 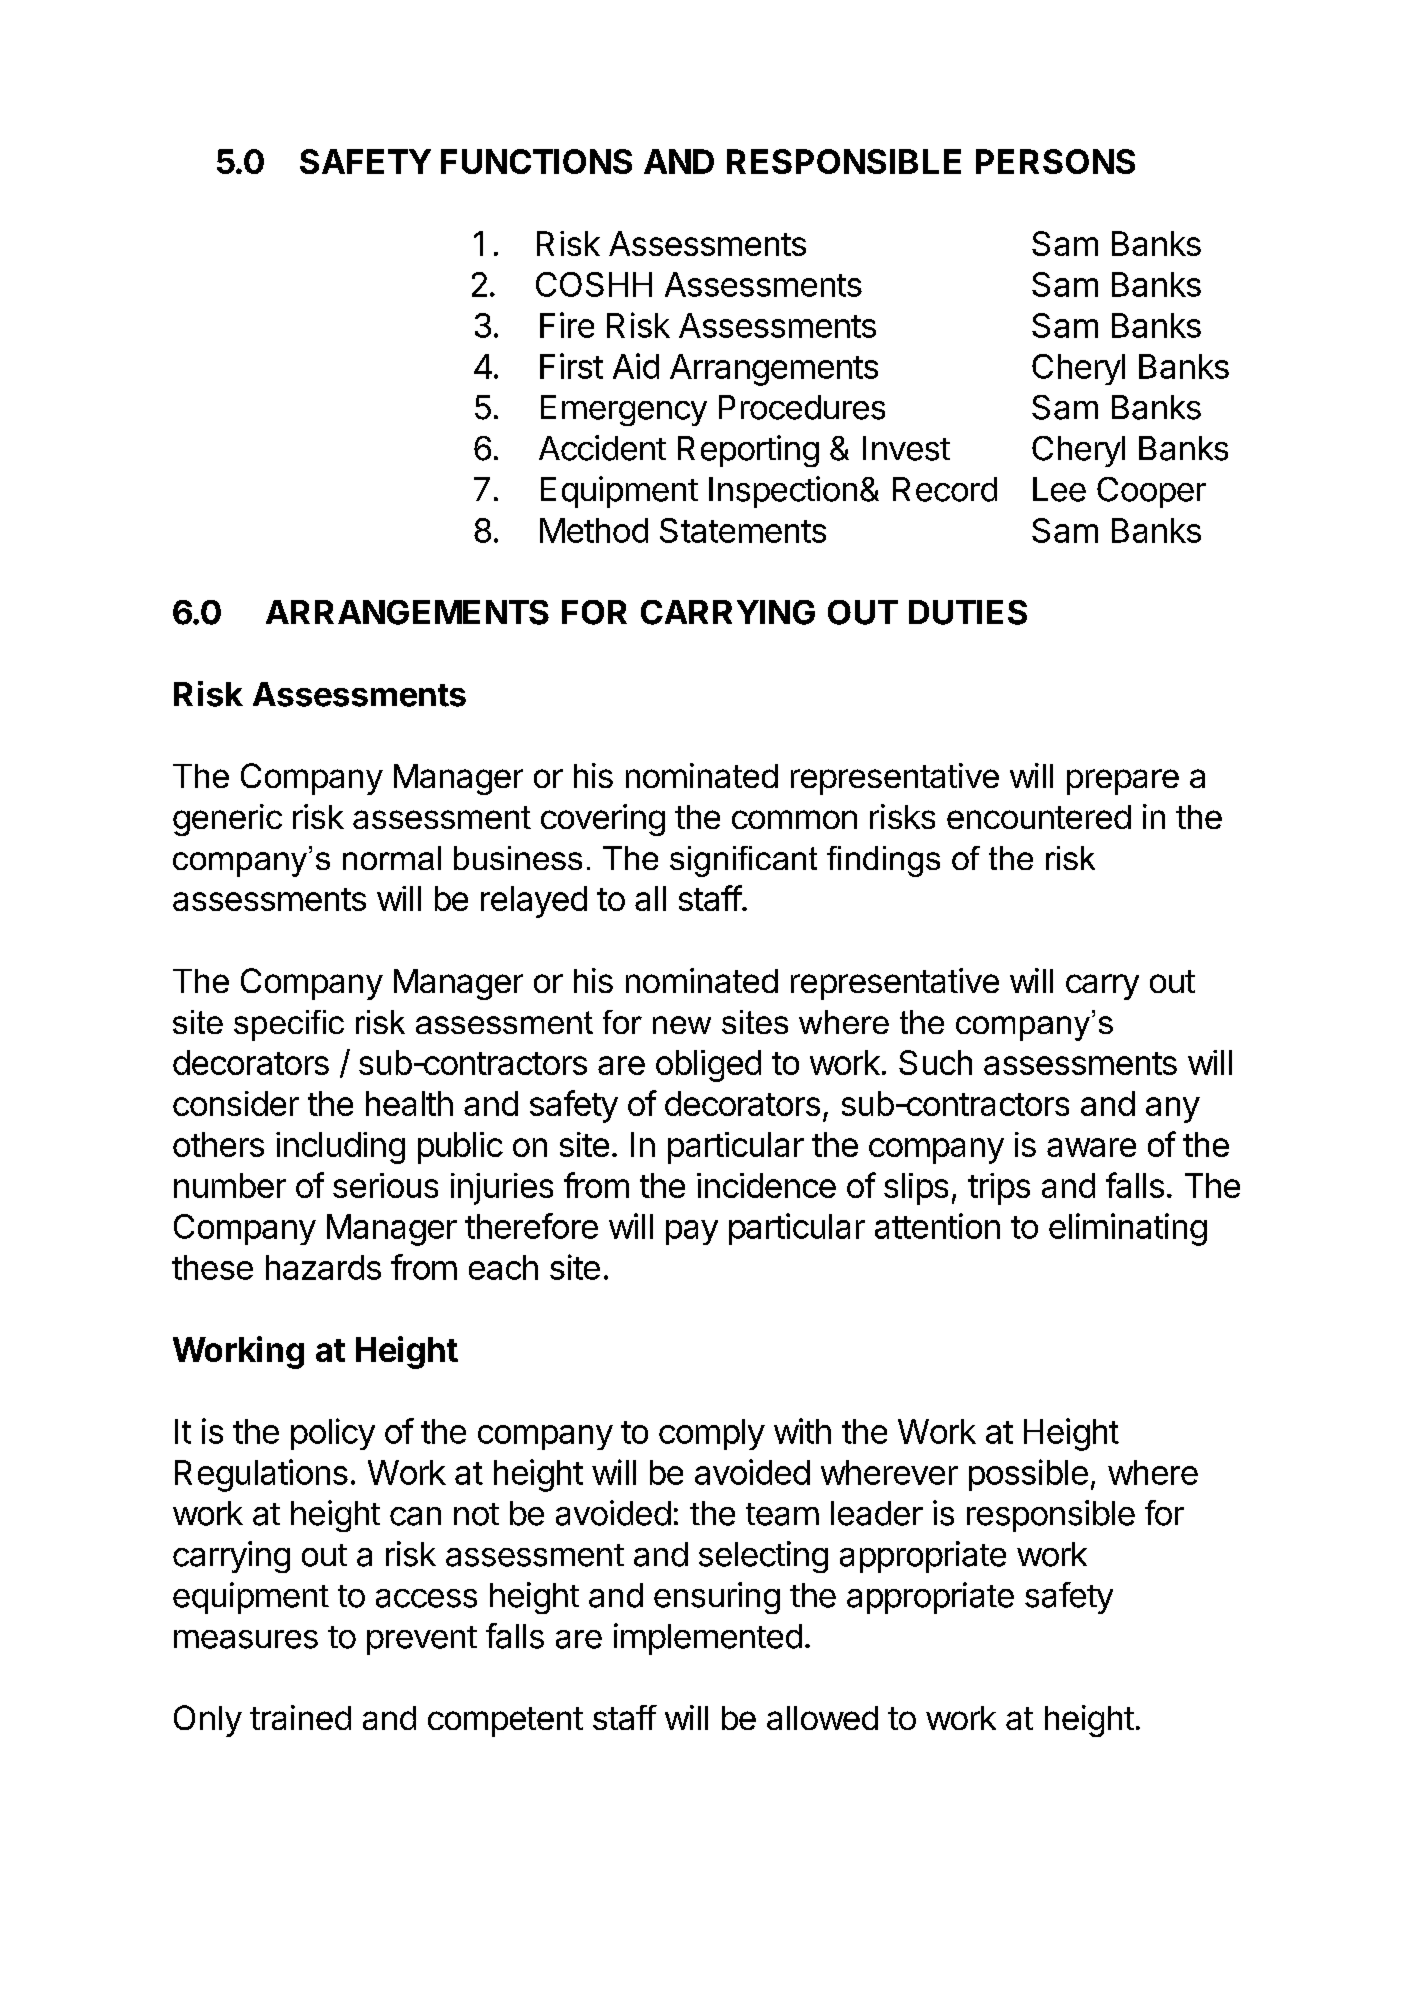 What do you see at coordinates (1091, 1147) in the screenshot?
I see `aware` at bounding box center [1091, 1147].
